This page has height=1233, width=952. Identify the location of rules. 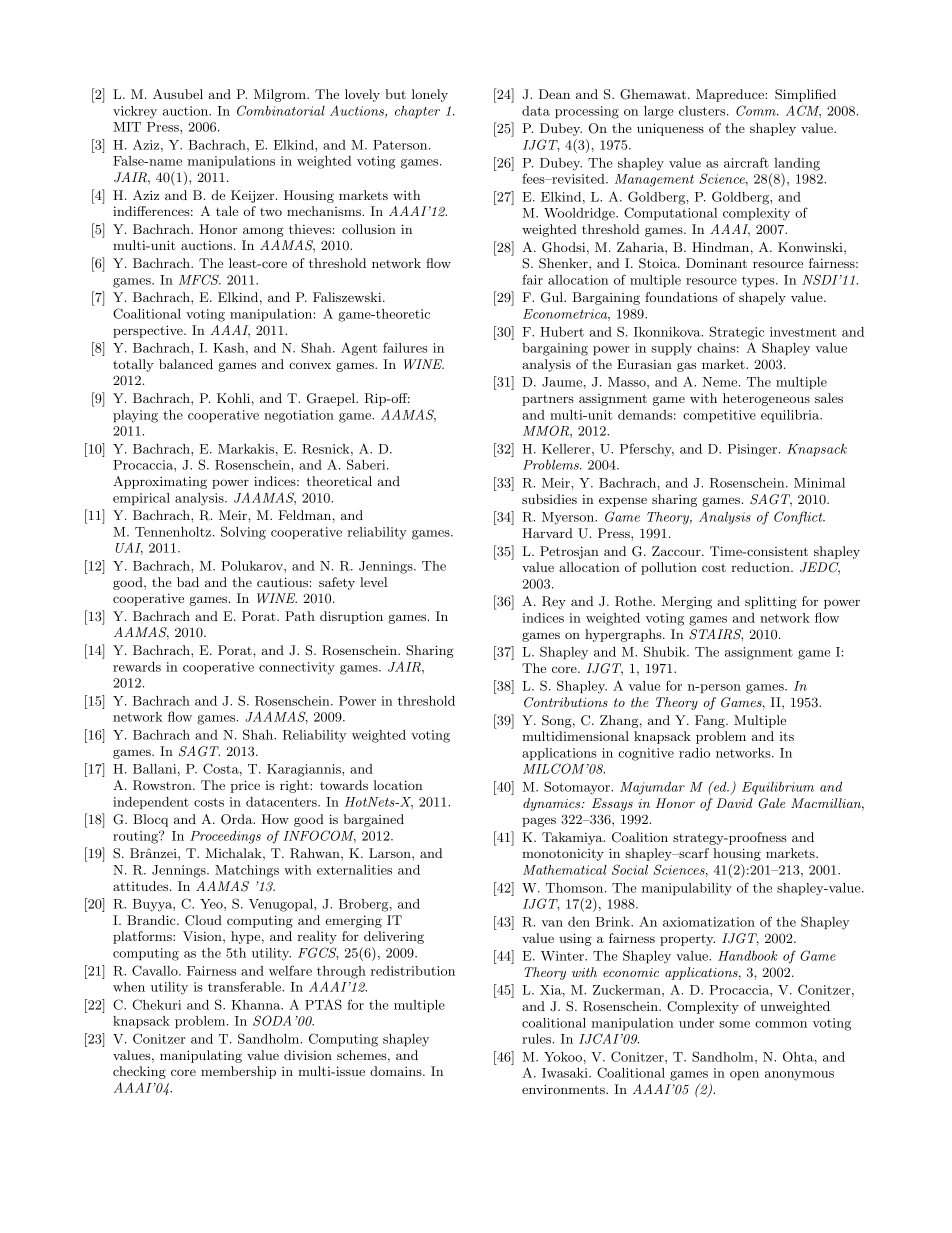
(538, 1039).
